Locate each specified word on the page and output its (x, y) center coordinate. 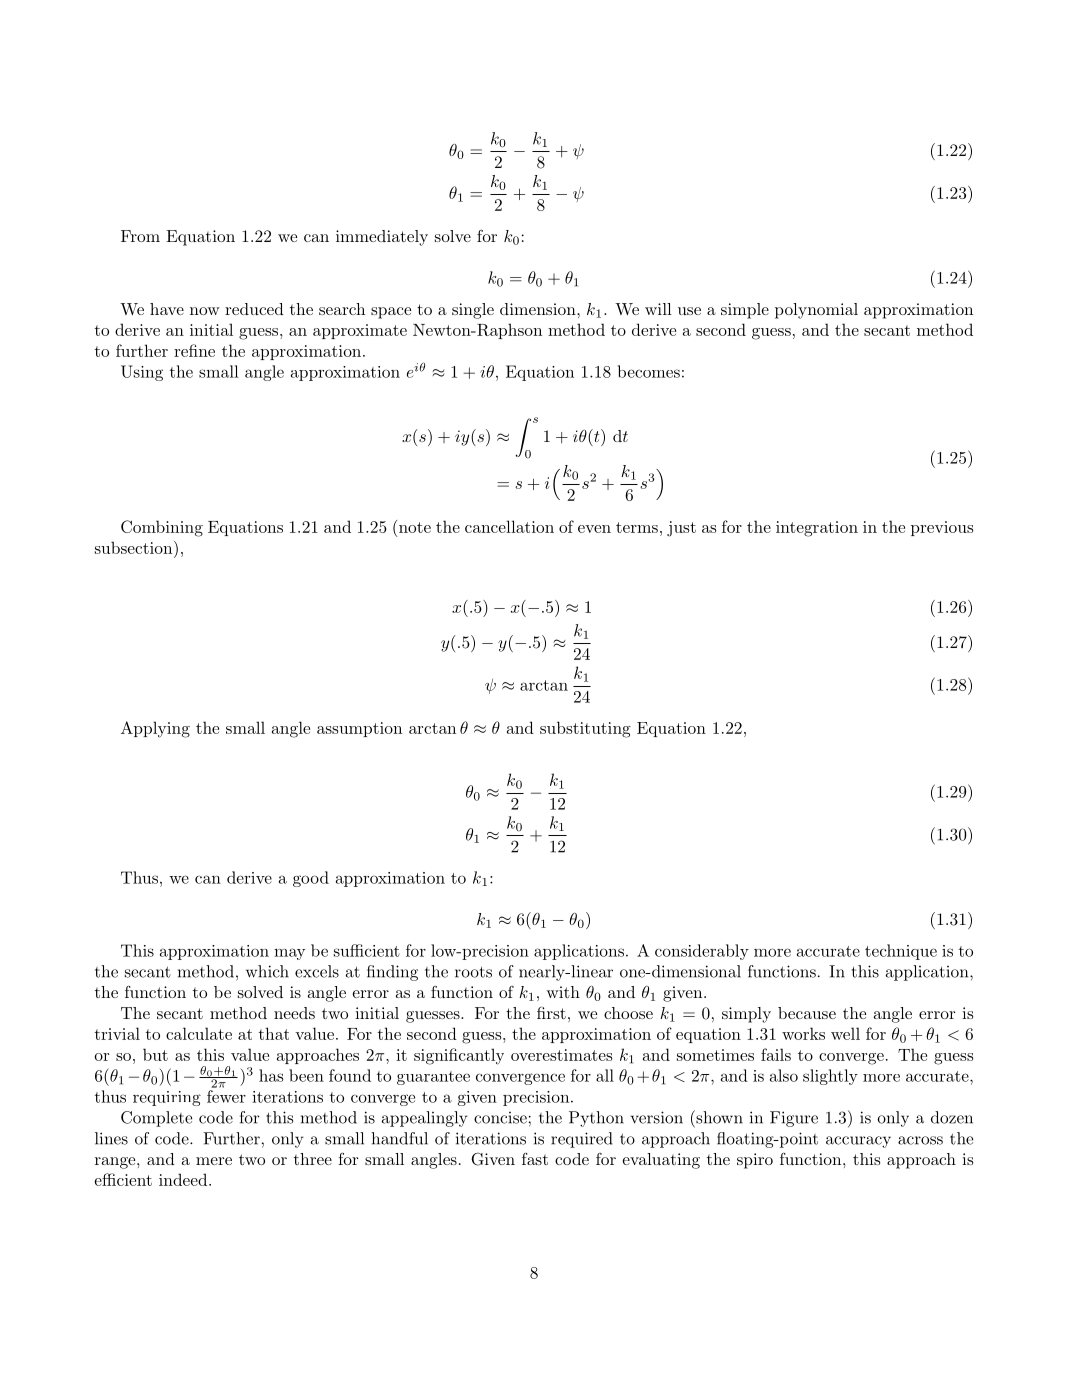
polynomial (816, 311)
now (205, 311)
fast (535, 1159)
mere (214, 1161)
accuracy (858, 1142)
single (473, 311)
